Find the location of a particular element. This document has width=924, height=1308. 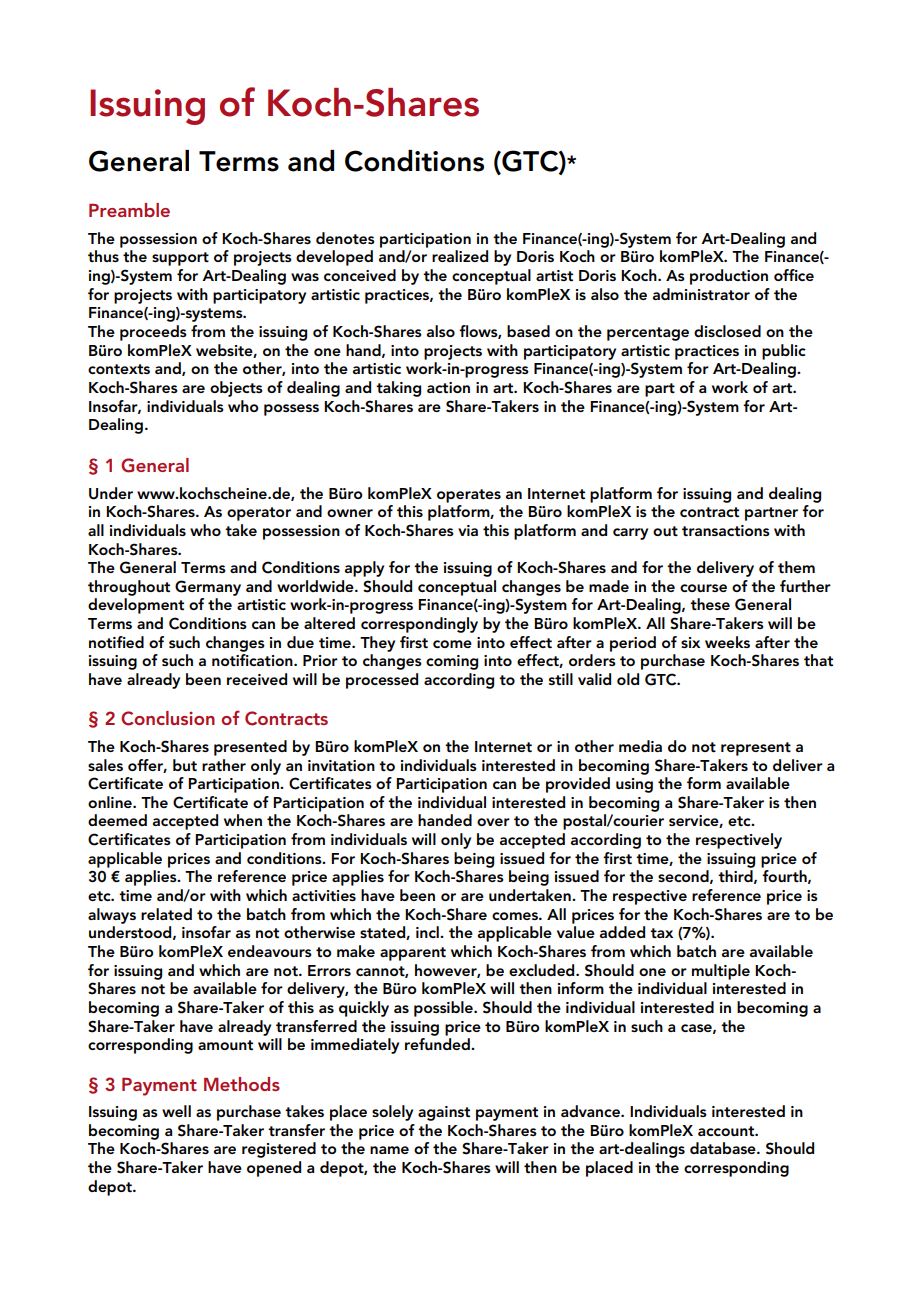

carry is located at coordinates (630, 534).
